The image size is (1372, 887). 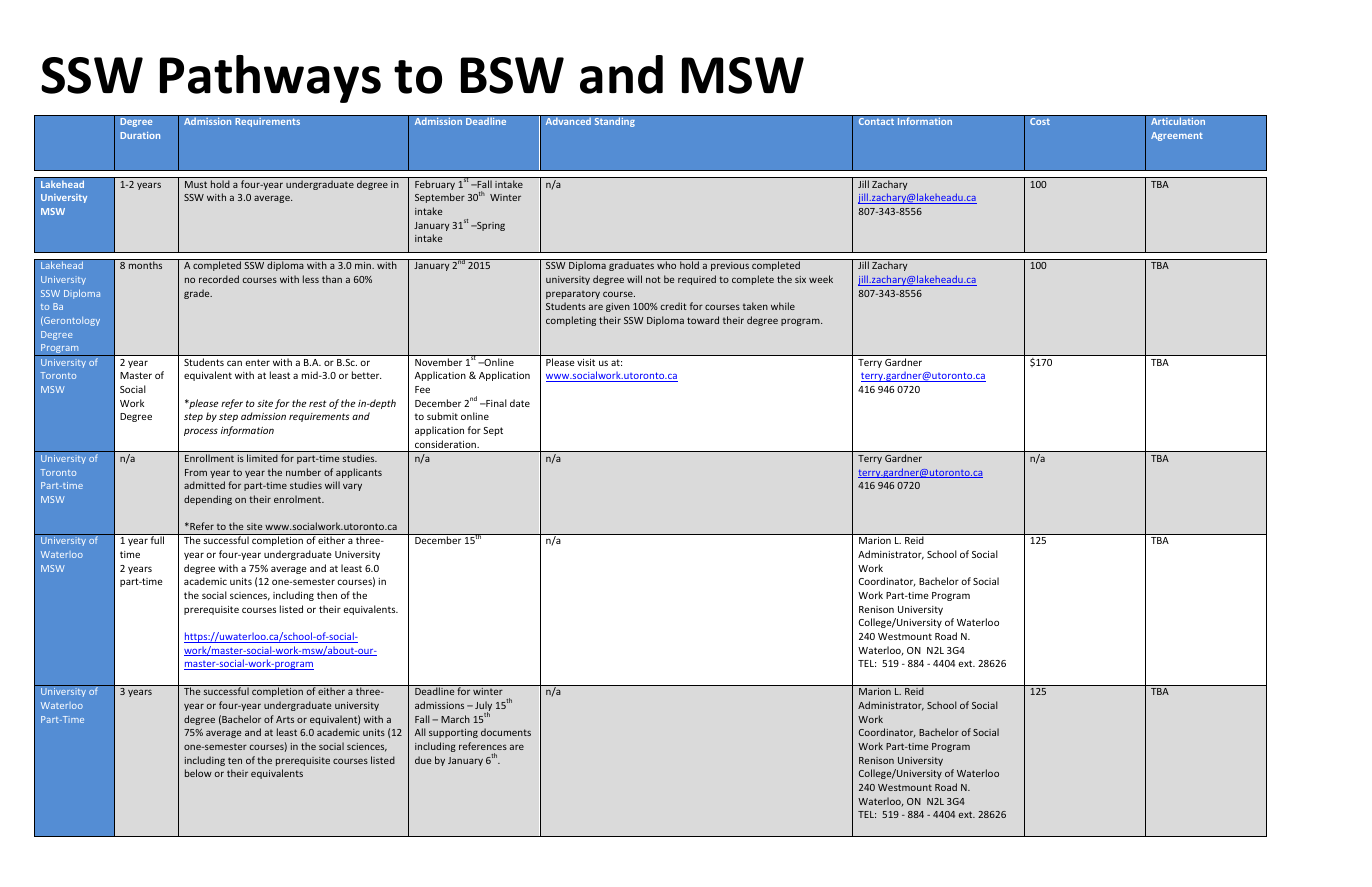 I want to click on process, so click(x=201, y=432).
